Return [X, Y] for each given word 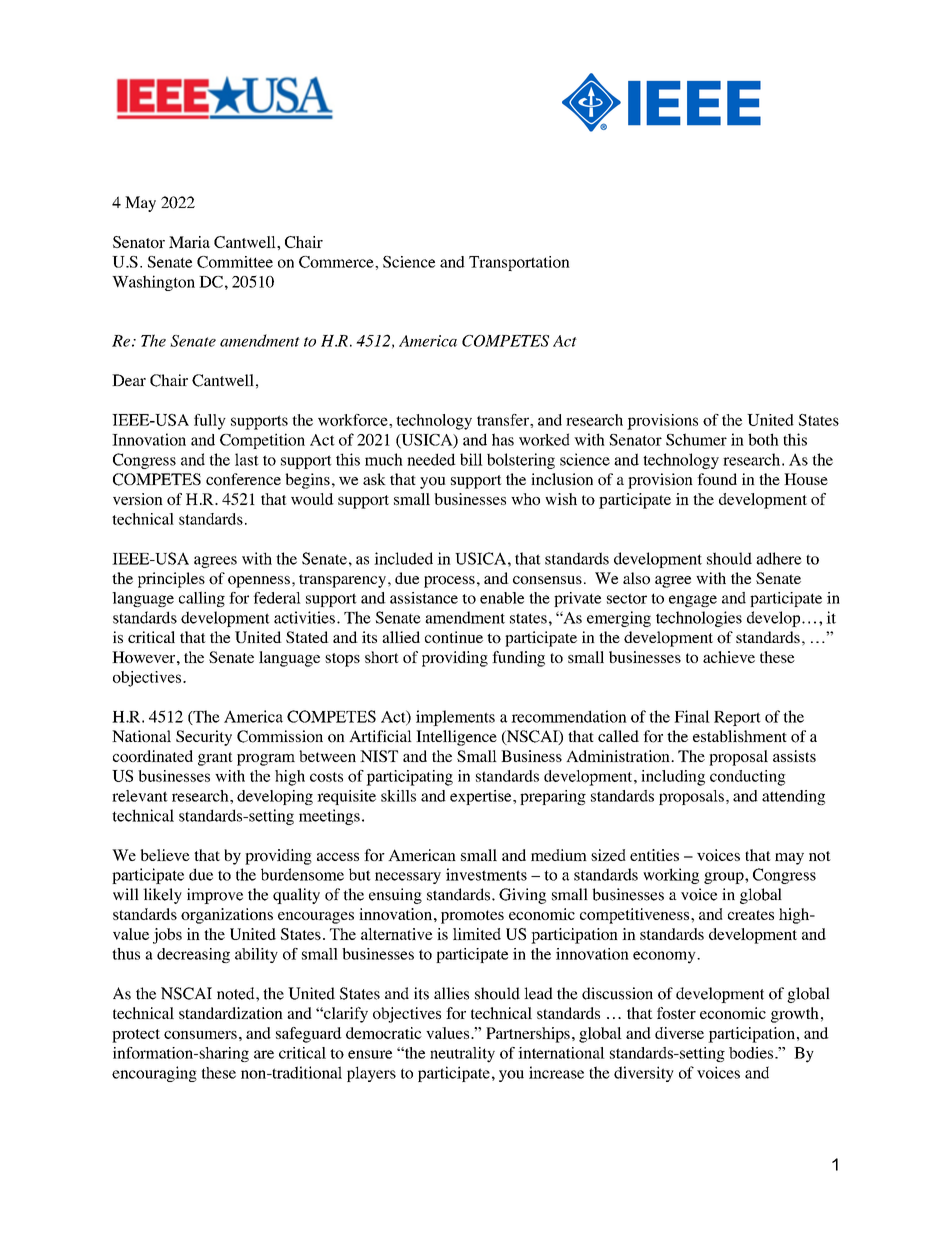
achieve [729, 657]
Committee [235, 262]
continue [454, 637]
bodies [752, 1053]
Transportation [519, 263]
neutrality [462, 1055]
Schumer [696, 439]
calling [202, 599]
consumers [200, 1035]
